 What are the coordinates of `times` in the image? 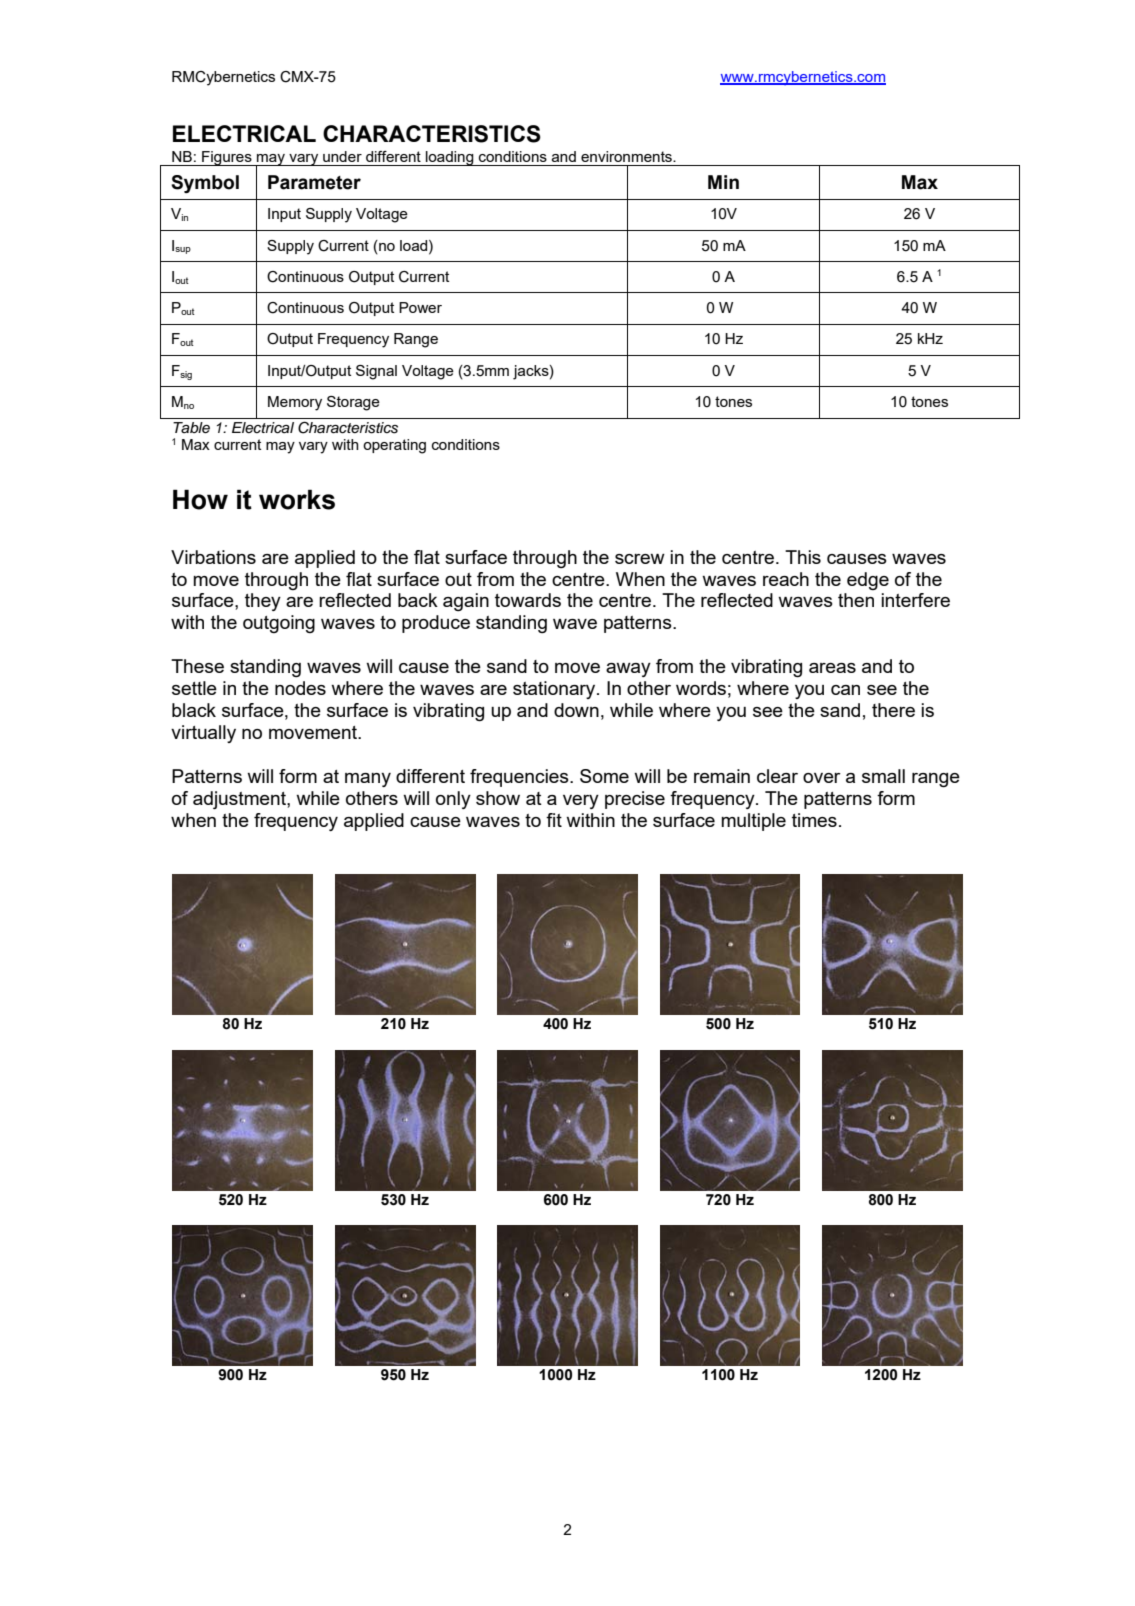 It's located at (814, 820).
